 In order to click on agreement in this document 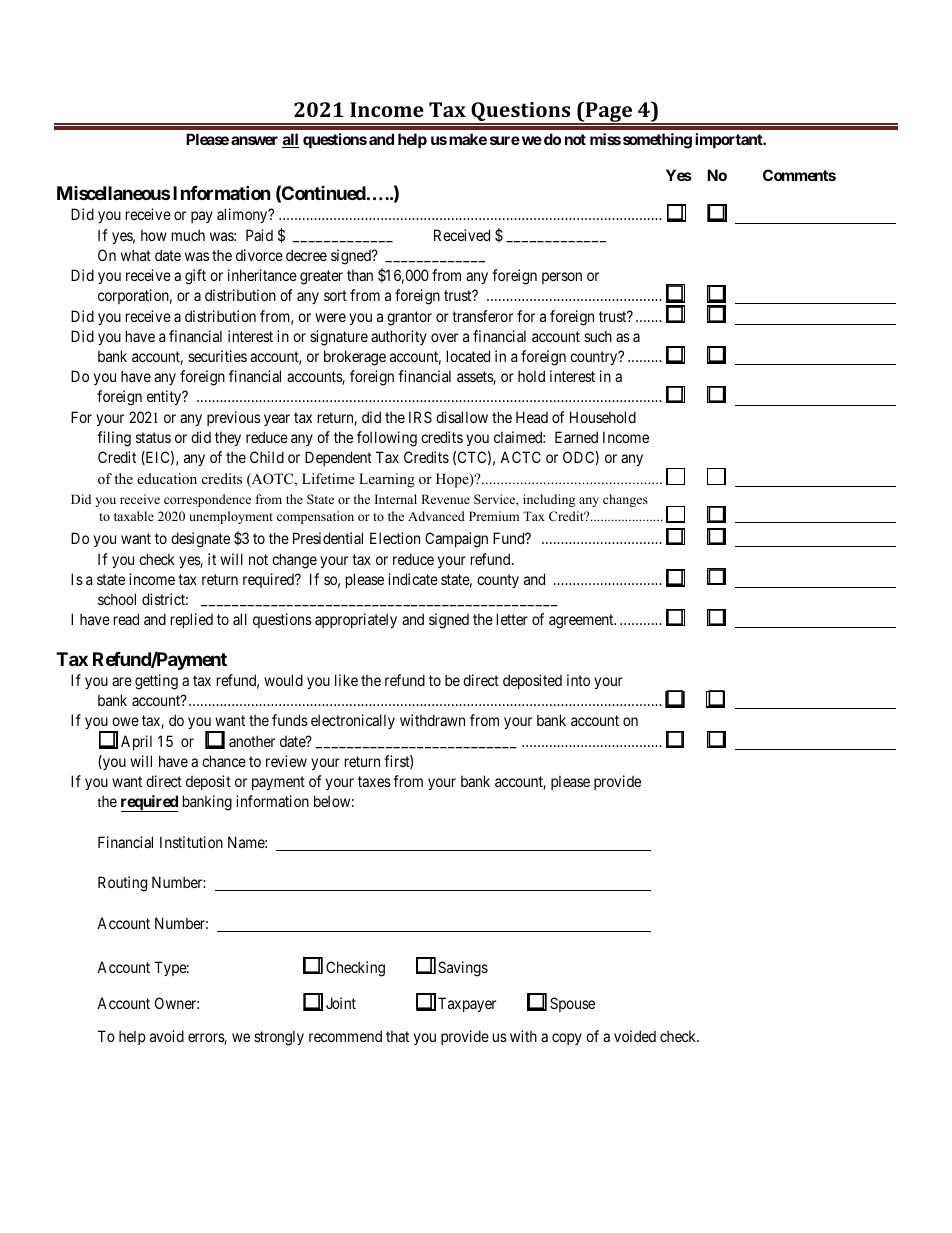, I will do `click(582, 621)`.
